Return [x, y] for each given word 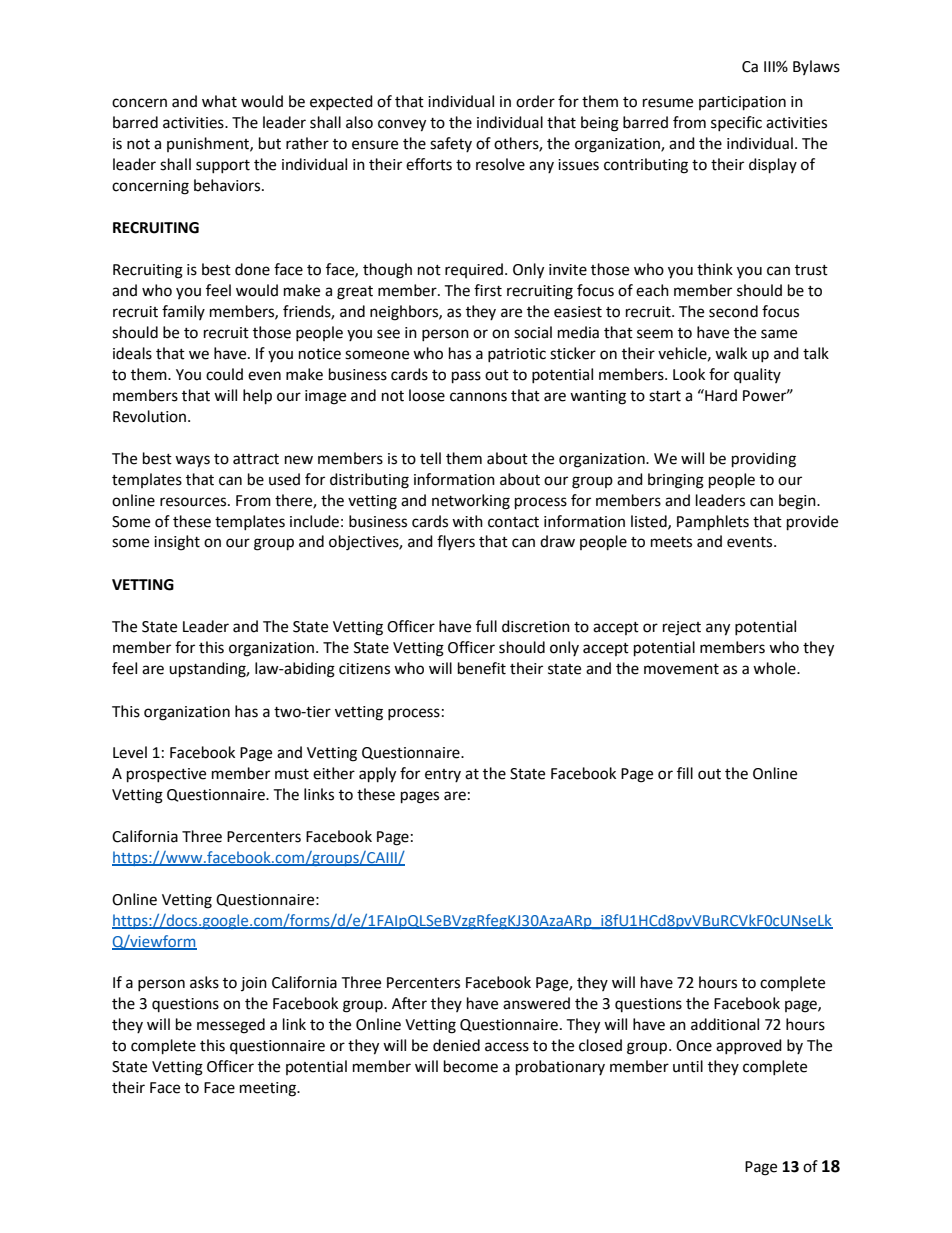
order [535, 101]
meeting [269, 1089]
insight [177, 543]
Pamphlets [713, 523]
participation [742, 103]
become [471, 1066]
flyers [456, 542]
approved [749, 1046]
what [219, 101]
